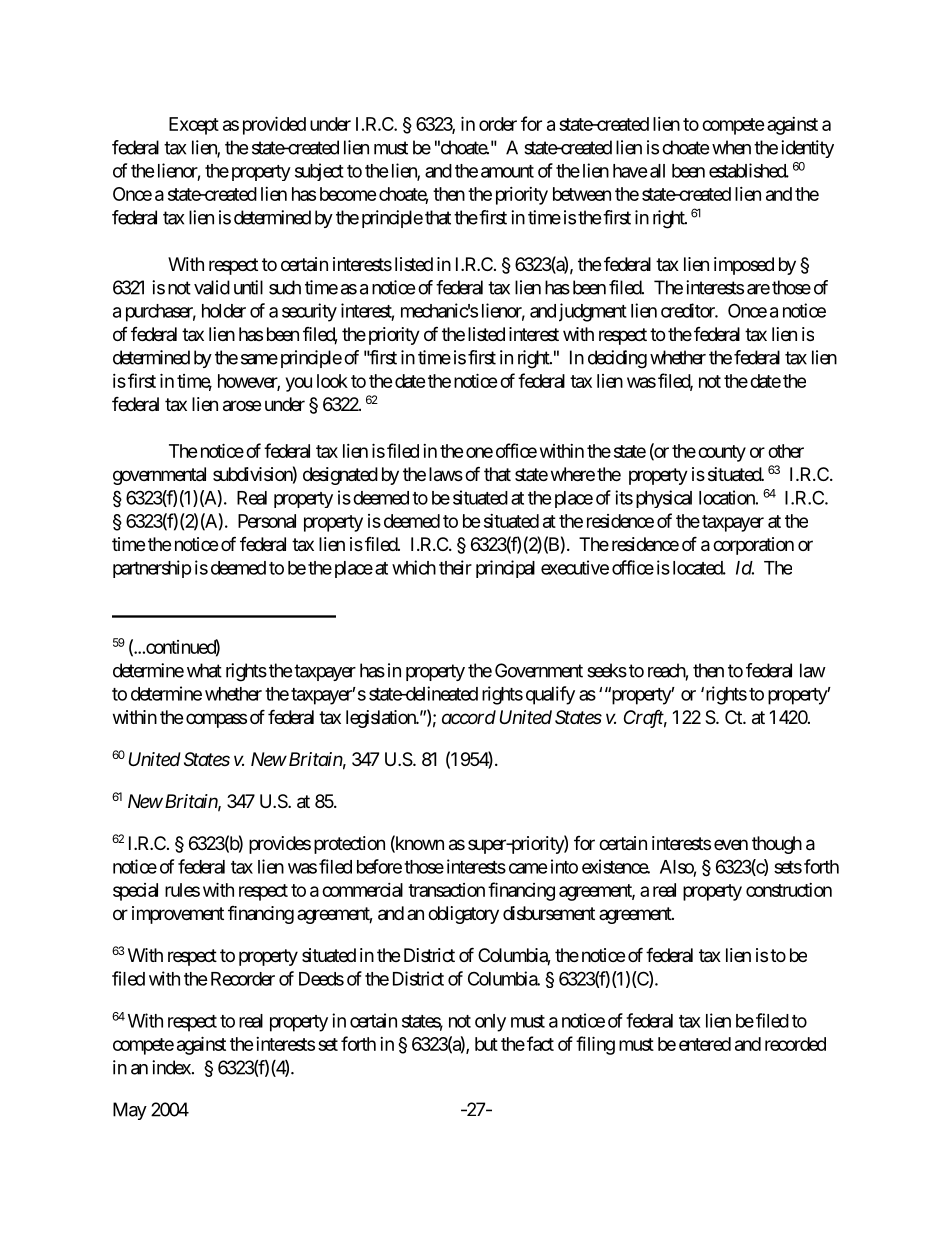 Image resolution: width=952 pixels, height=1233 pixels. I want to click on May, so click(130, 1111).
